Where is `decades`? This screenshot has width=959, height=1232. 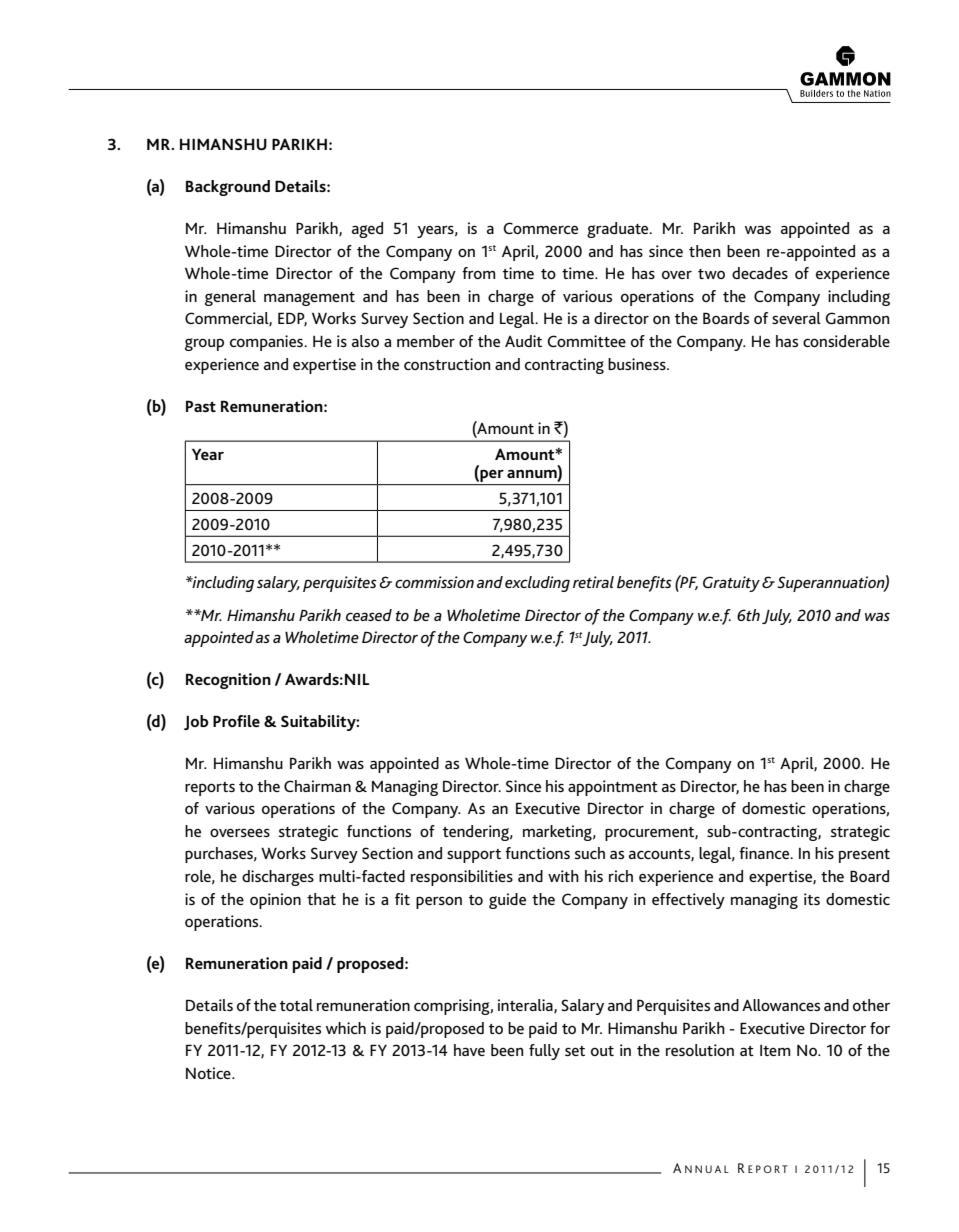
decades is located at coordinates (760, 273).
